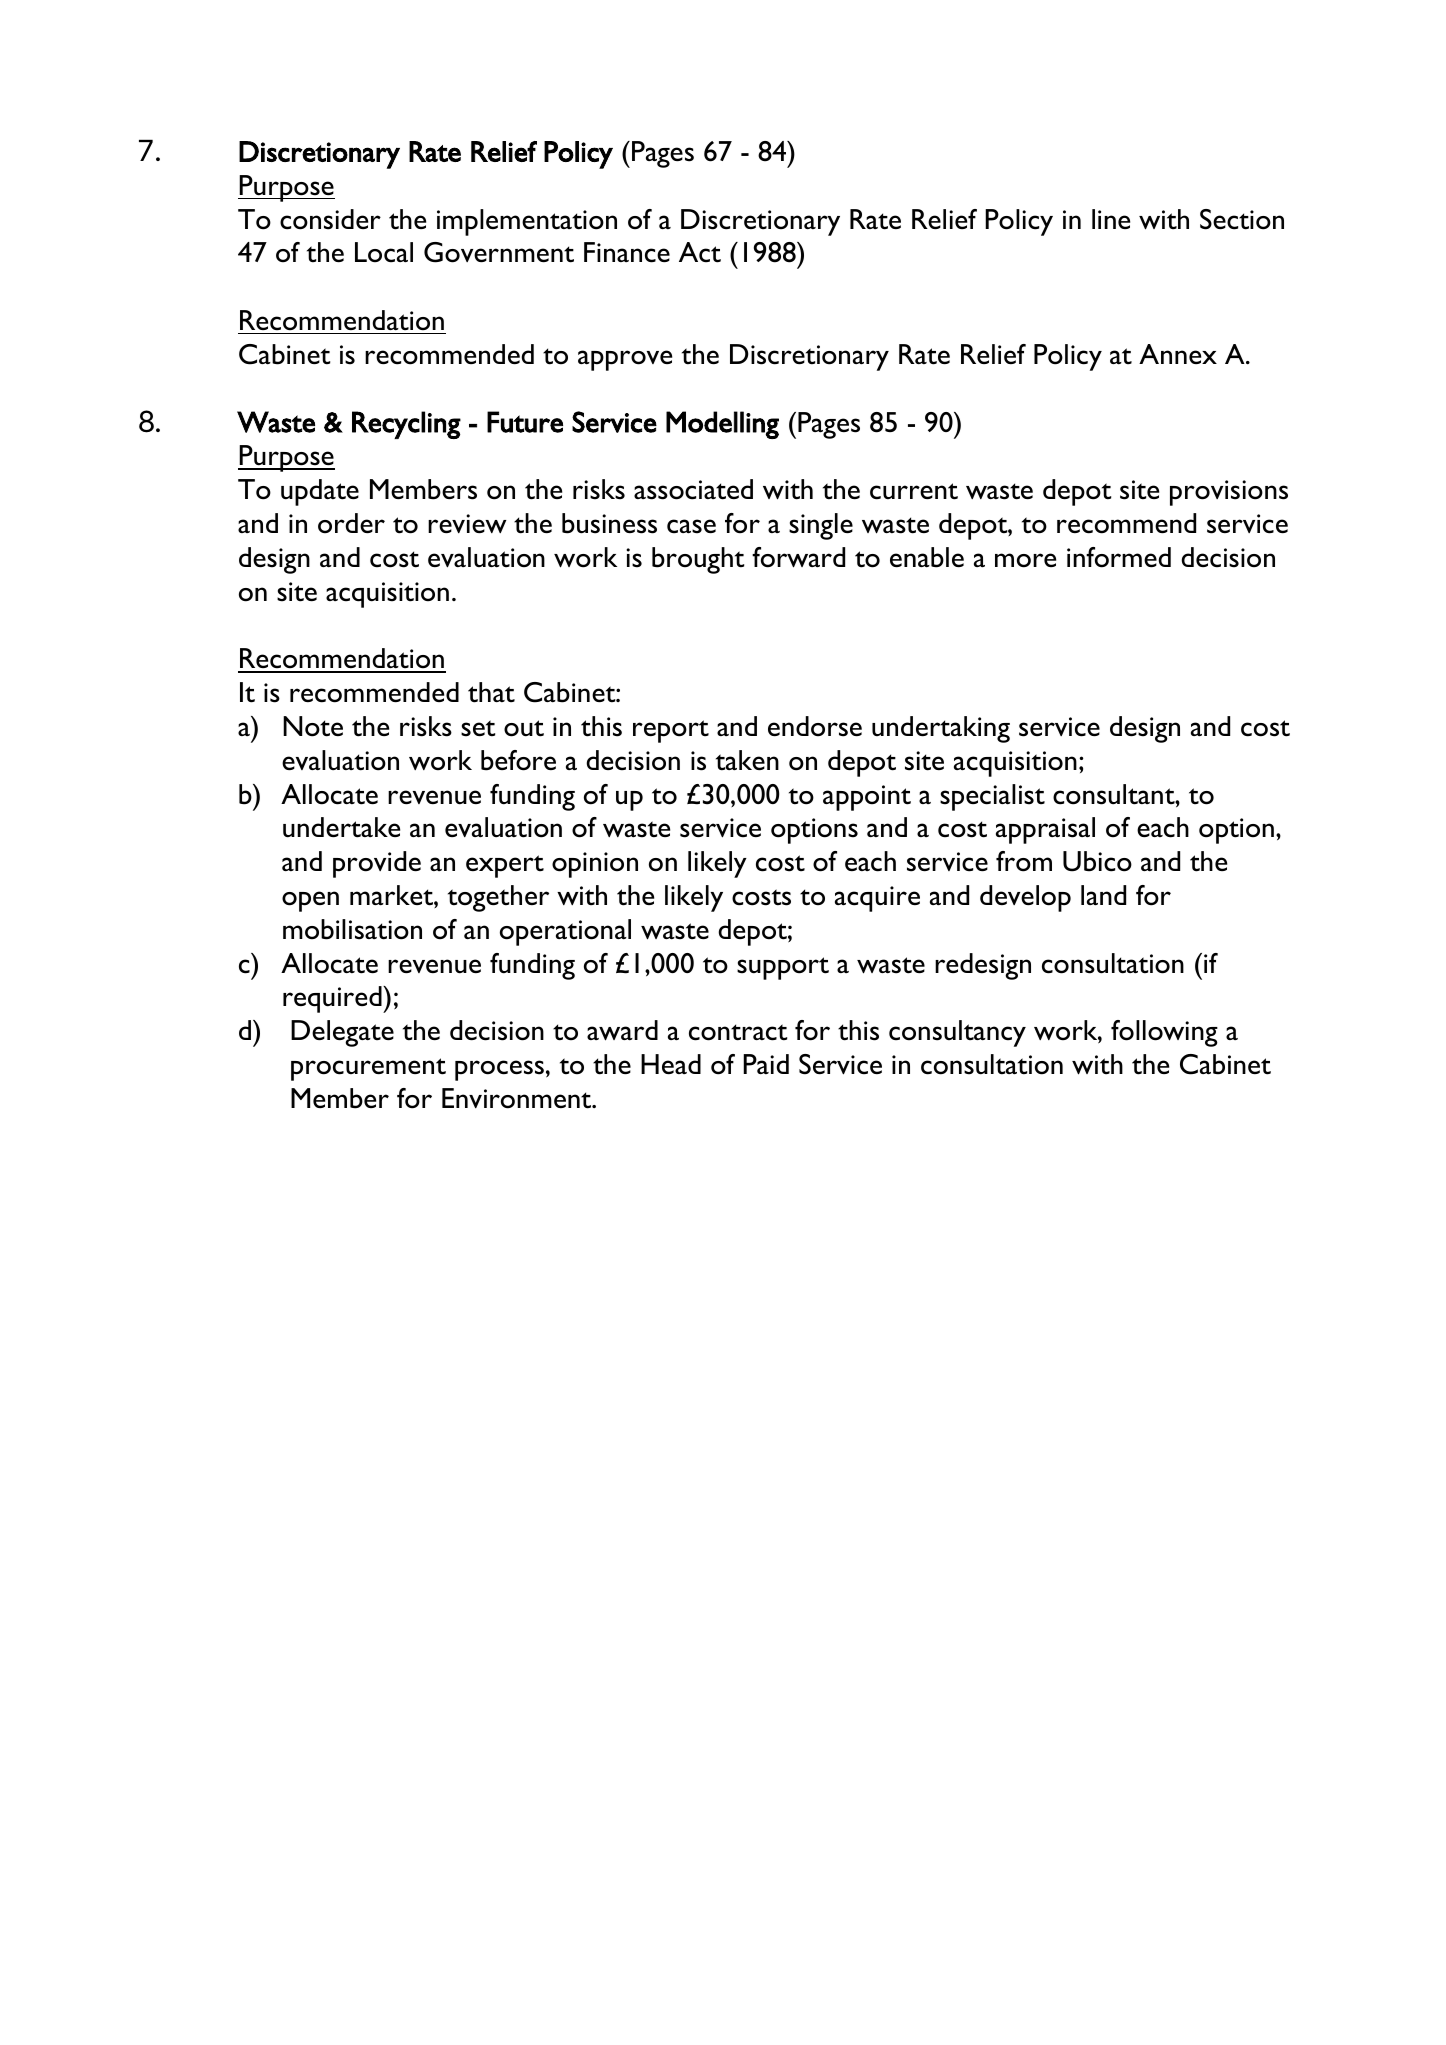  I want to click on Finance, so click(627, 252).
